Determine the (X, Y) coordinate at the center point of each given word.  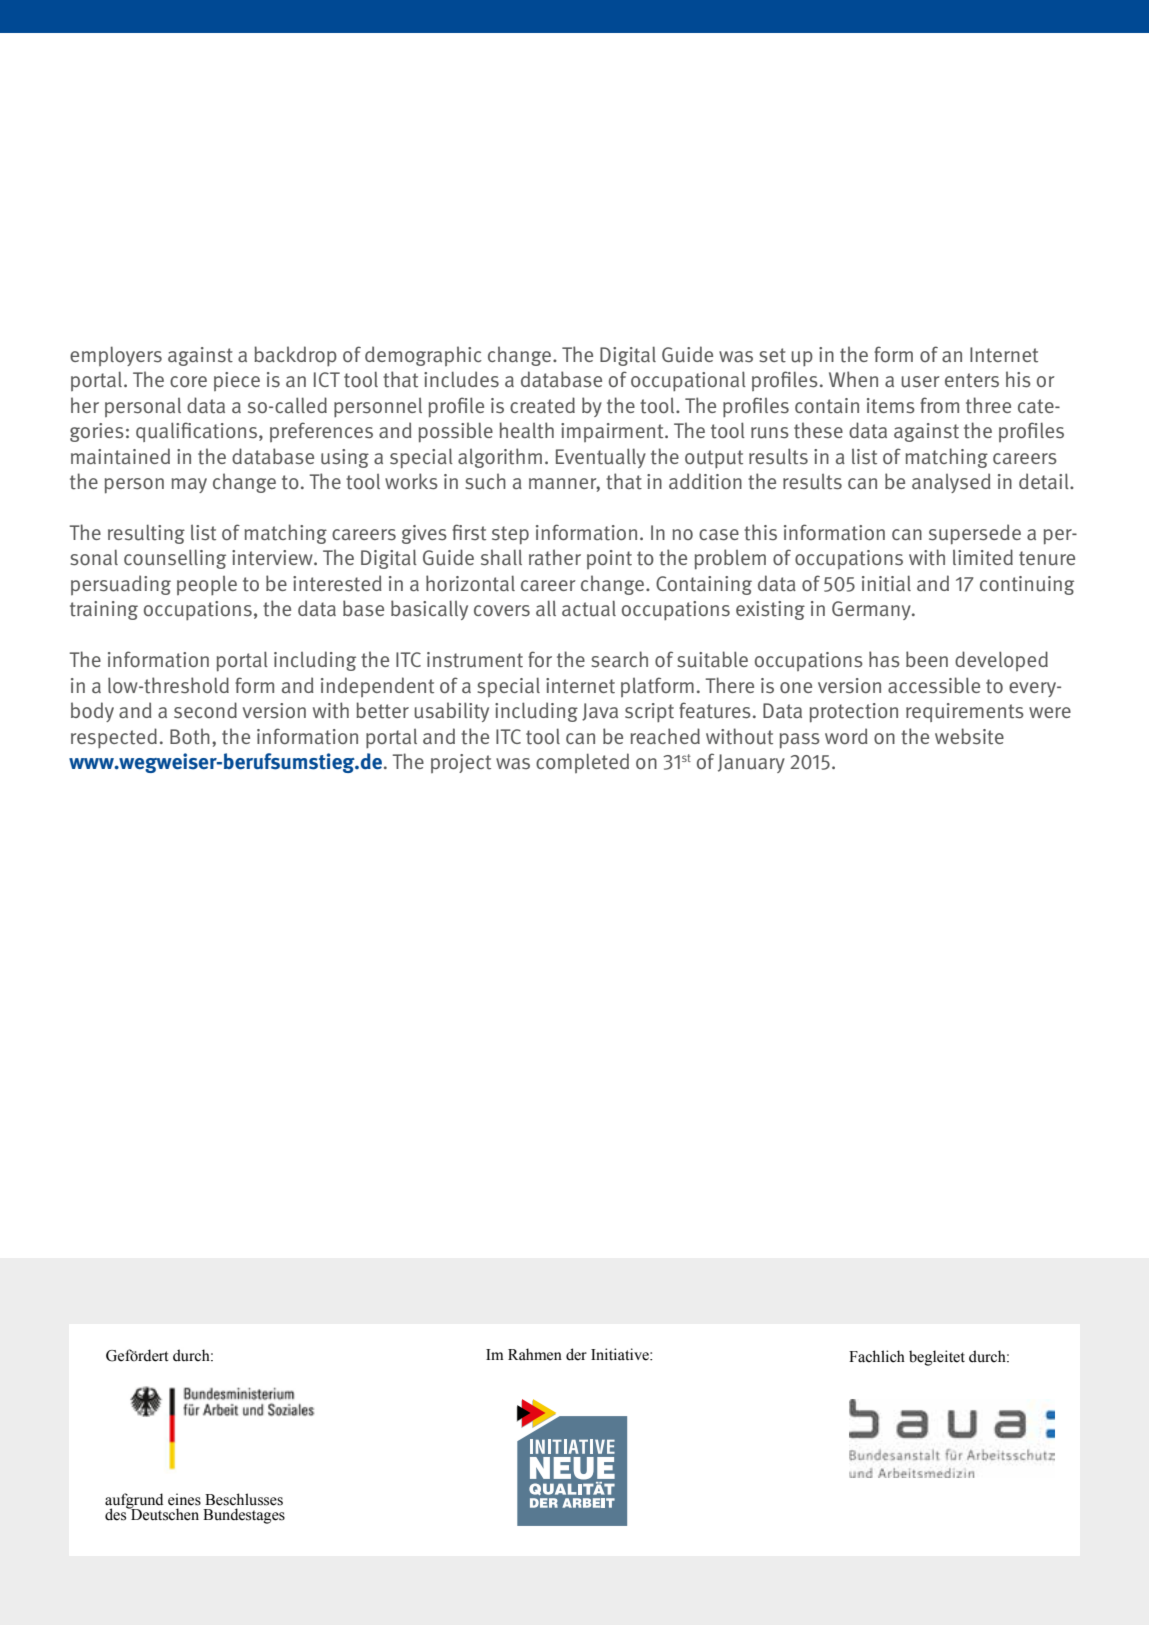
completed (582, 763)
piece (237, 381)
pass (800, 741)
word (846, 736)
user (920, 382)
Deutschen (164, 1514)
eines (184, 1499)
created (542, 405)
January (751, 763)
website (969, 736)
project (461, 763)
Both (190, 736)
